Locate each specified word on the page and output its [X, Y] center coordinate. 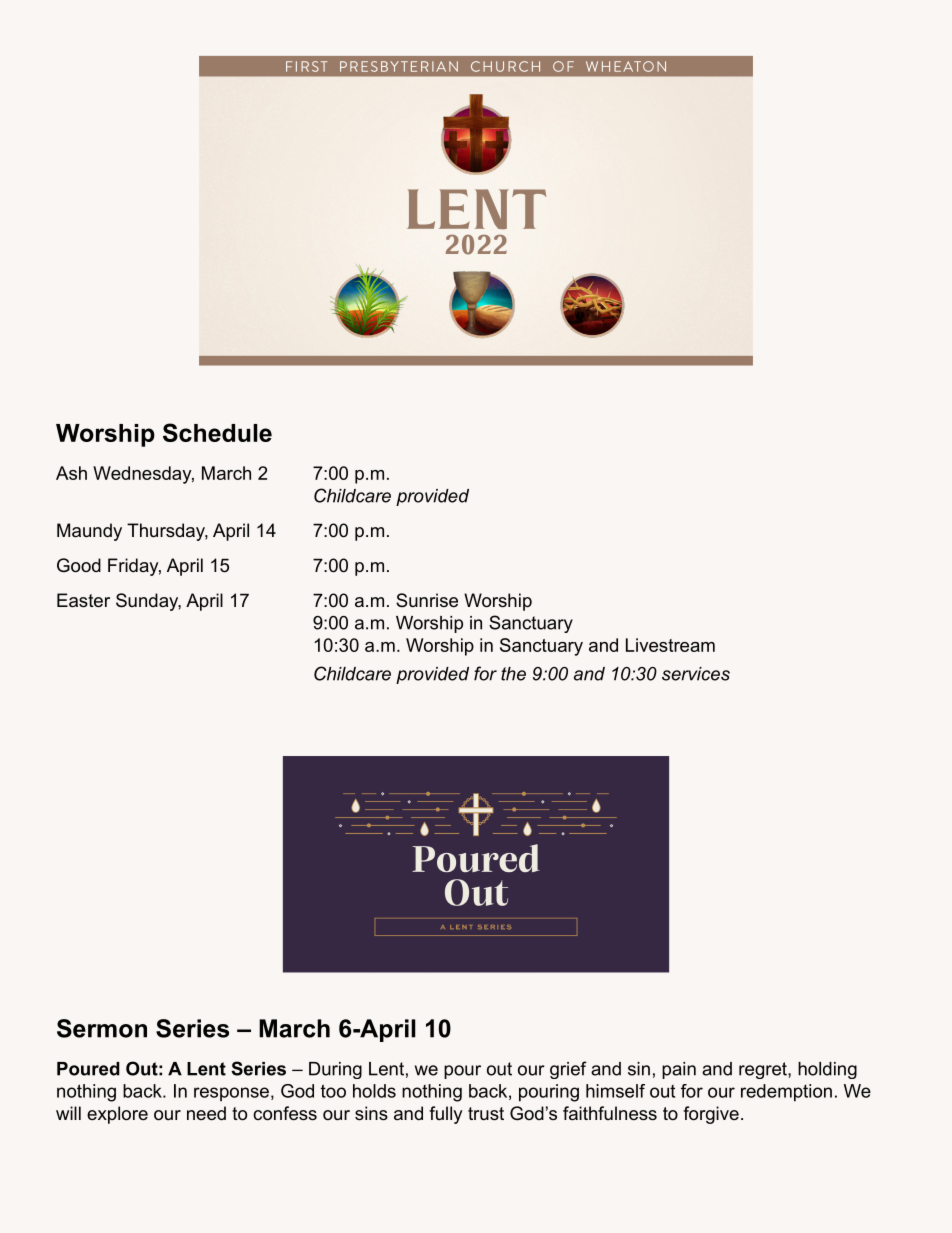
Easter [83, 600]
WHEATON [626, 66]
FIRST [307, 66]
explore [117, 1115]
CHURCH [505, 66]
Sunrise [427, 600]
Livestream [670, 645]
